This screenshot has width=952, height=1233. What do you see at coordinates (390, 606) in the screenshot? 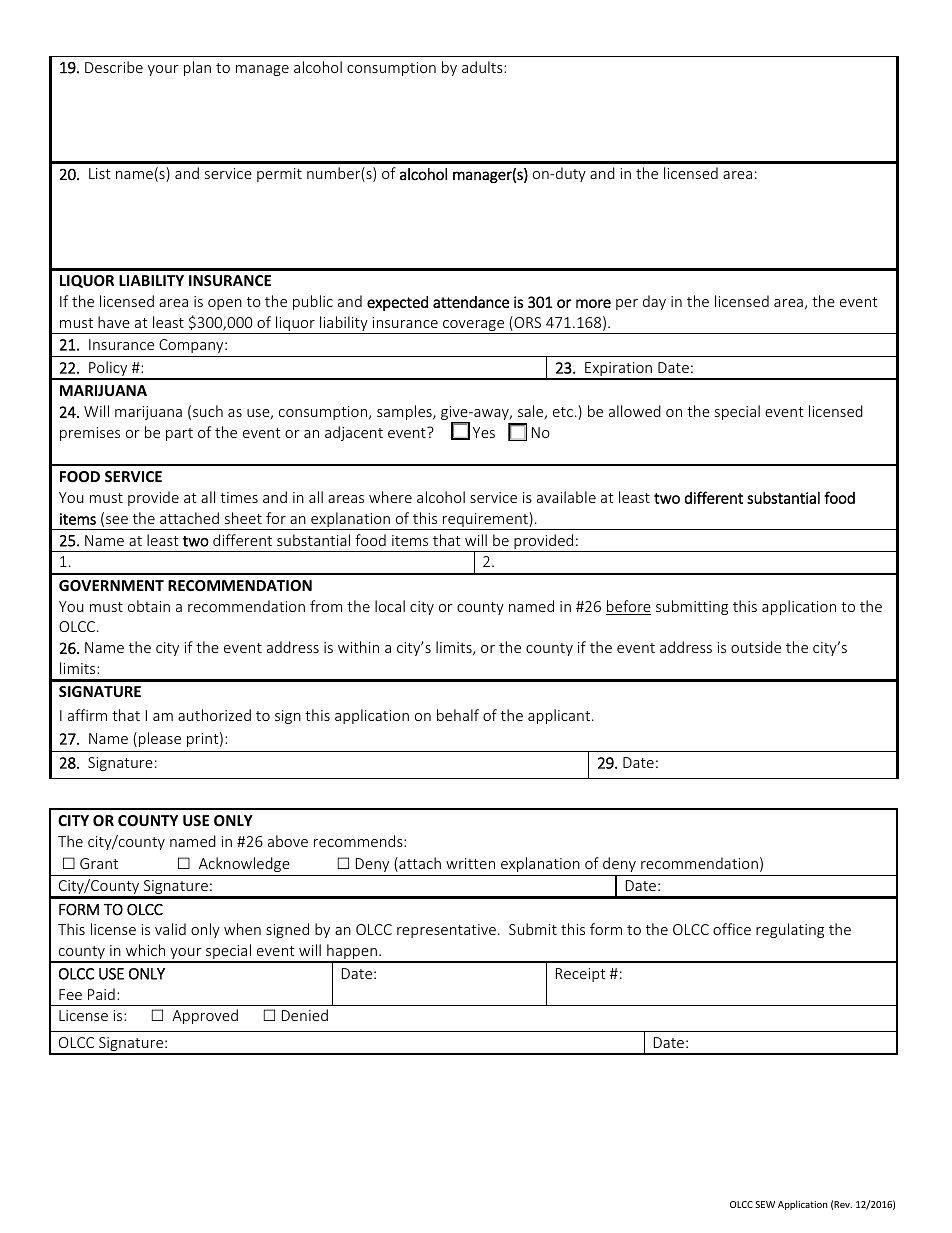
I see `local` at bounding box center [390, 606].
